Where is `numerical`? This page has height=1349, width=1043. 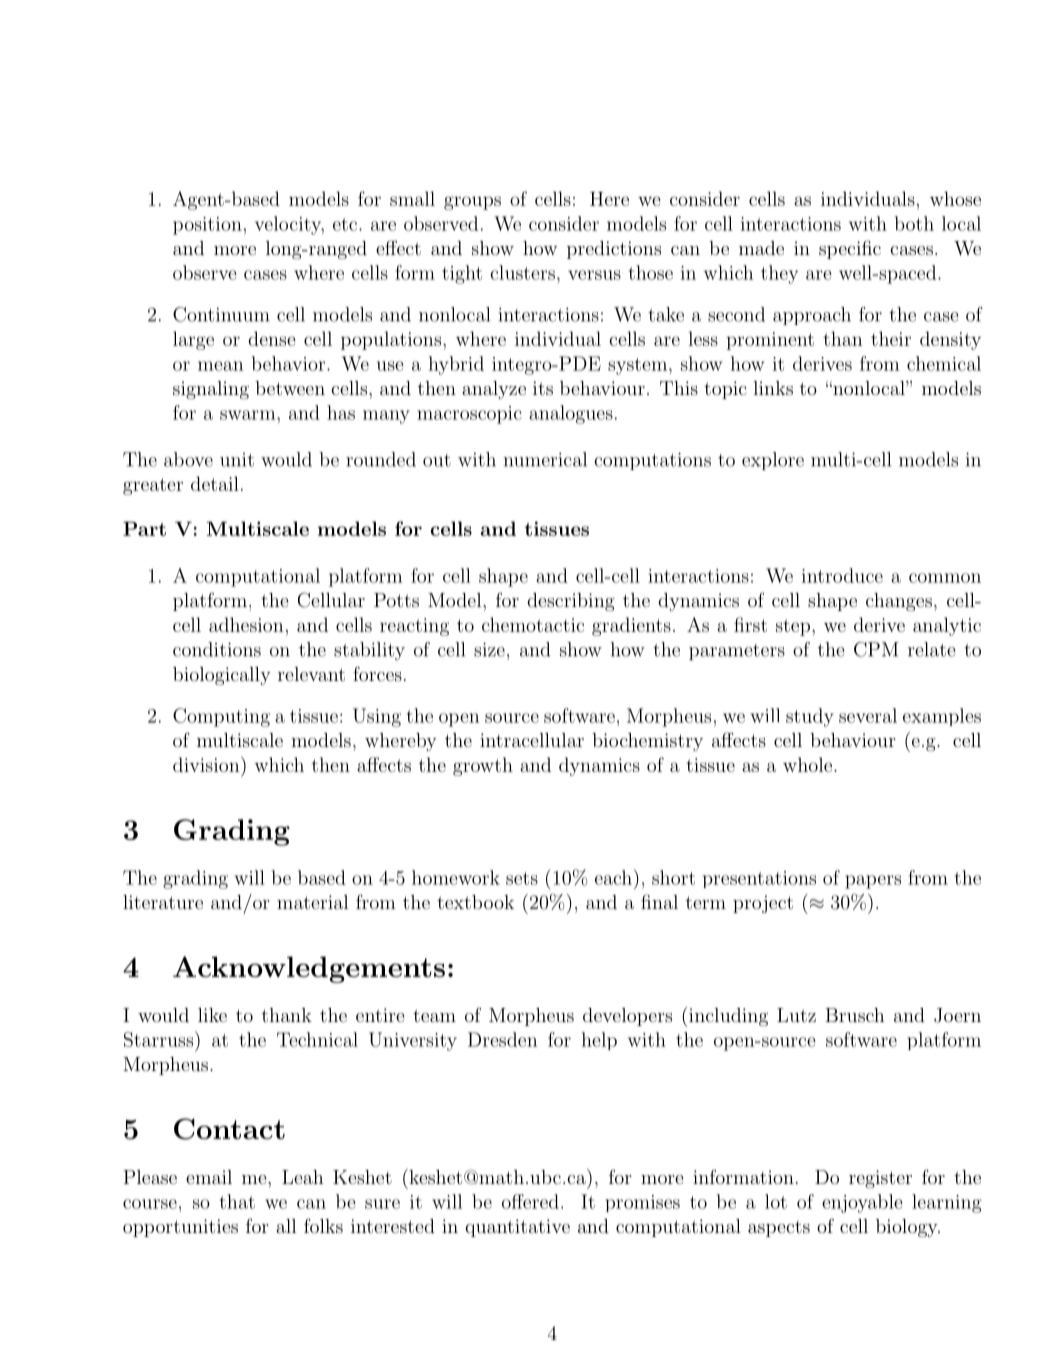 numerical is located at coordinates (545, 459).
